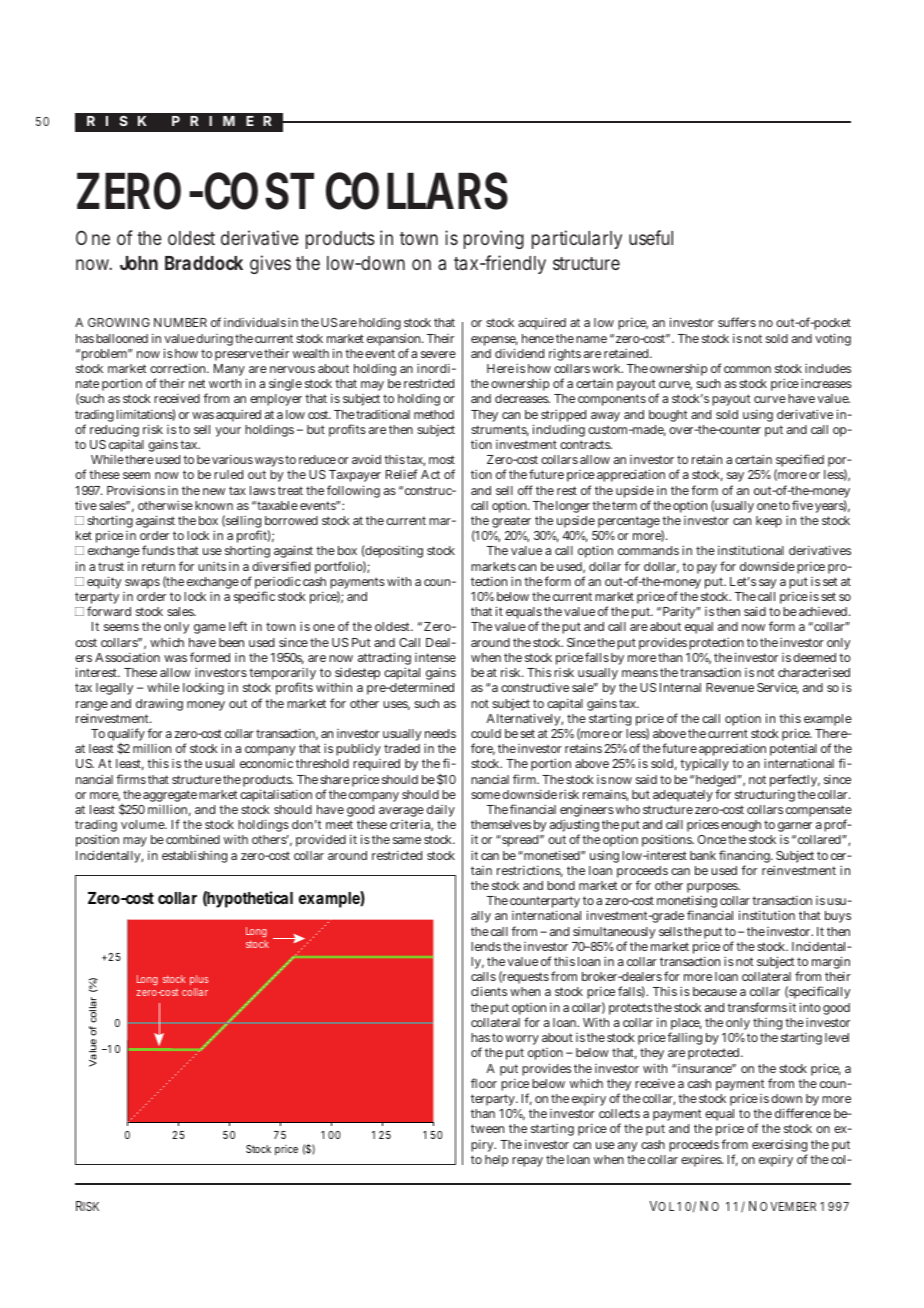 The width and height of the page is (924, 1308). What do you see at coordinates (486, 733) in the page?
I see `could` at bounding box center [486, 733].
